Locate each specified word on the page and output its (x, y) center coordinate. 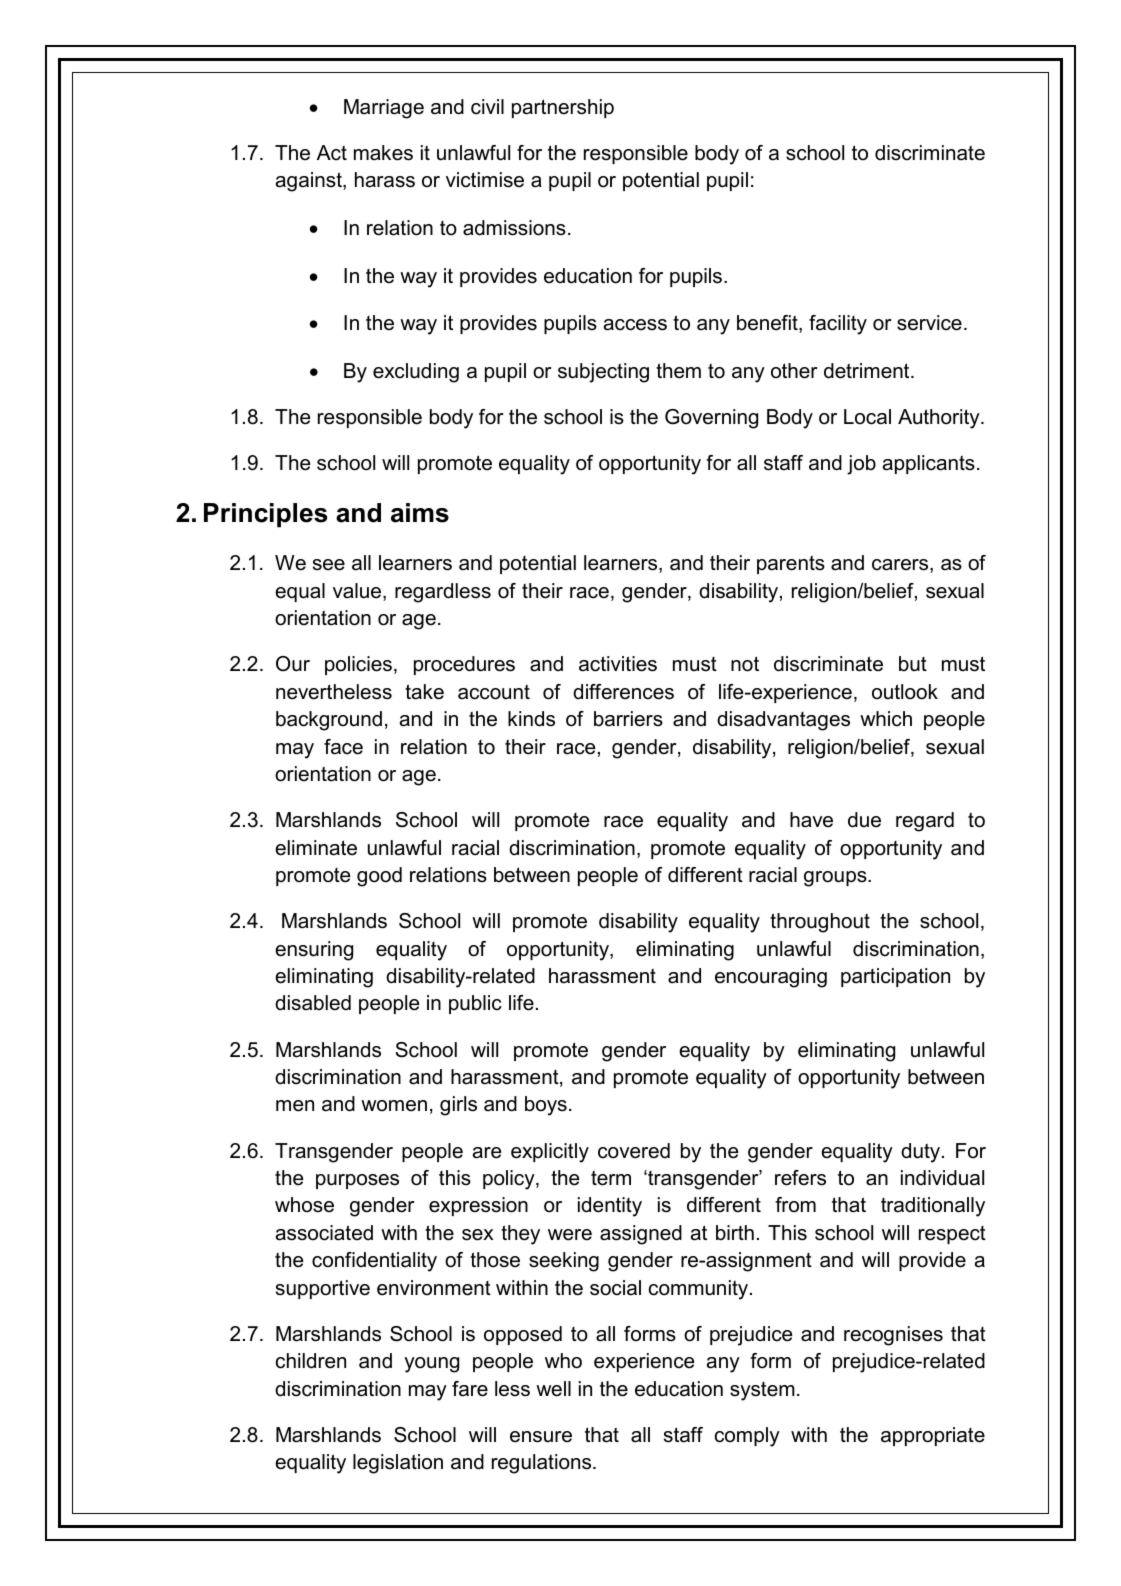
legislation (398, 1464)
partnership (563, 108)
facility (838, 325)
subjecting (603, 373)
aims (420, 513)
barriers (628, 719)
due (864, 820)
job (861, 465)
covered (634, 1151)
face (343, 747)
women (394, 1106)
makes (383, 153)
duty (922, 1153)
